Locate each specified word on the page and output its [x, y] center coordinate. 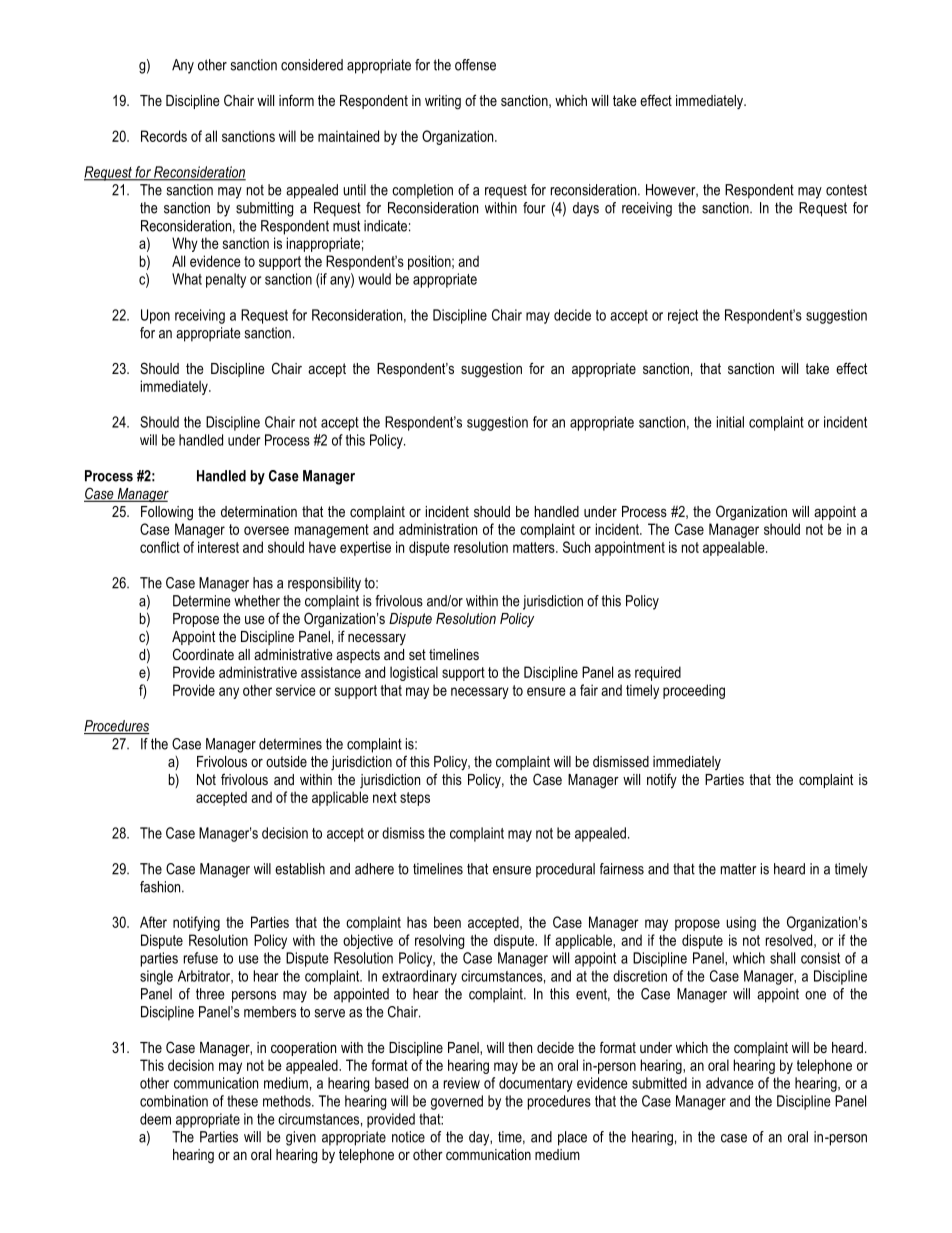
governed [457, 1102]
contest [846, 190]
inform [296, 100]
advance [730, 1083]
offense [475, 65]
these [242, 1101]
